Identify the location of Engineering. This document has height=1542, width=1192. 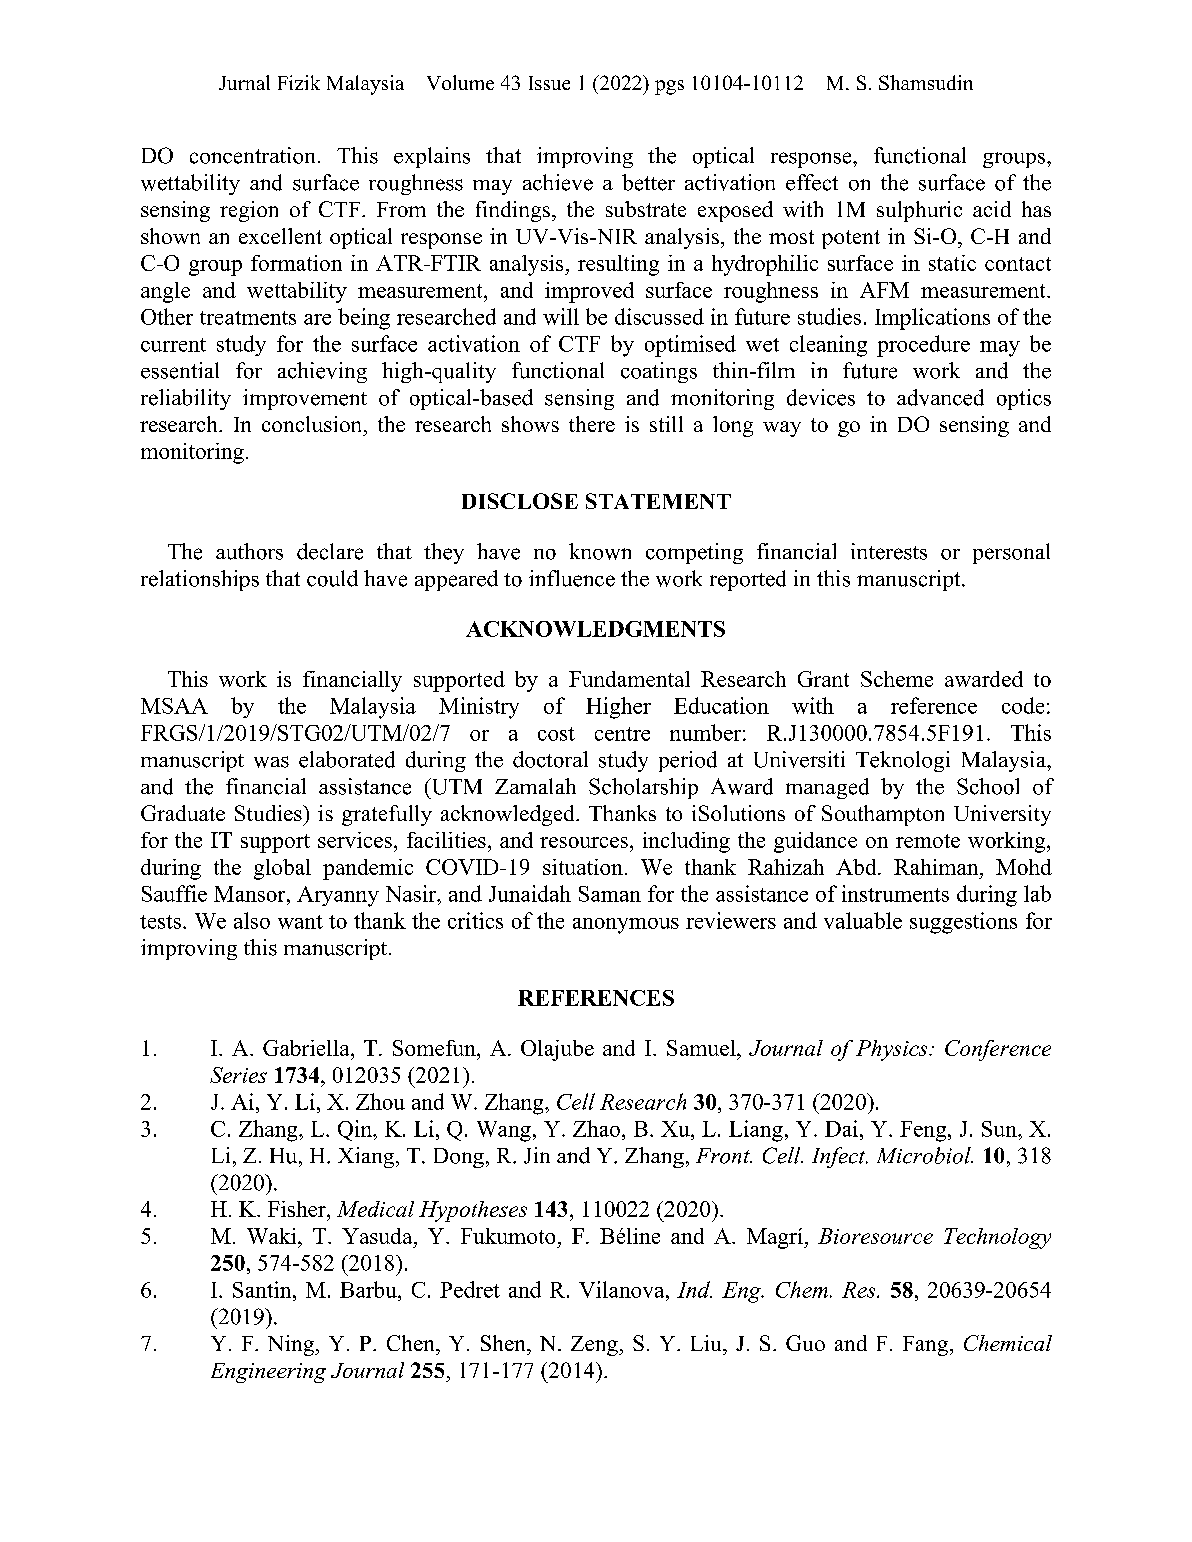
(268, 1373).
